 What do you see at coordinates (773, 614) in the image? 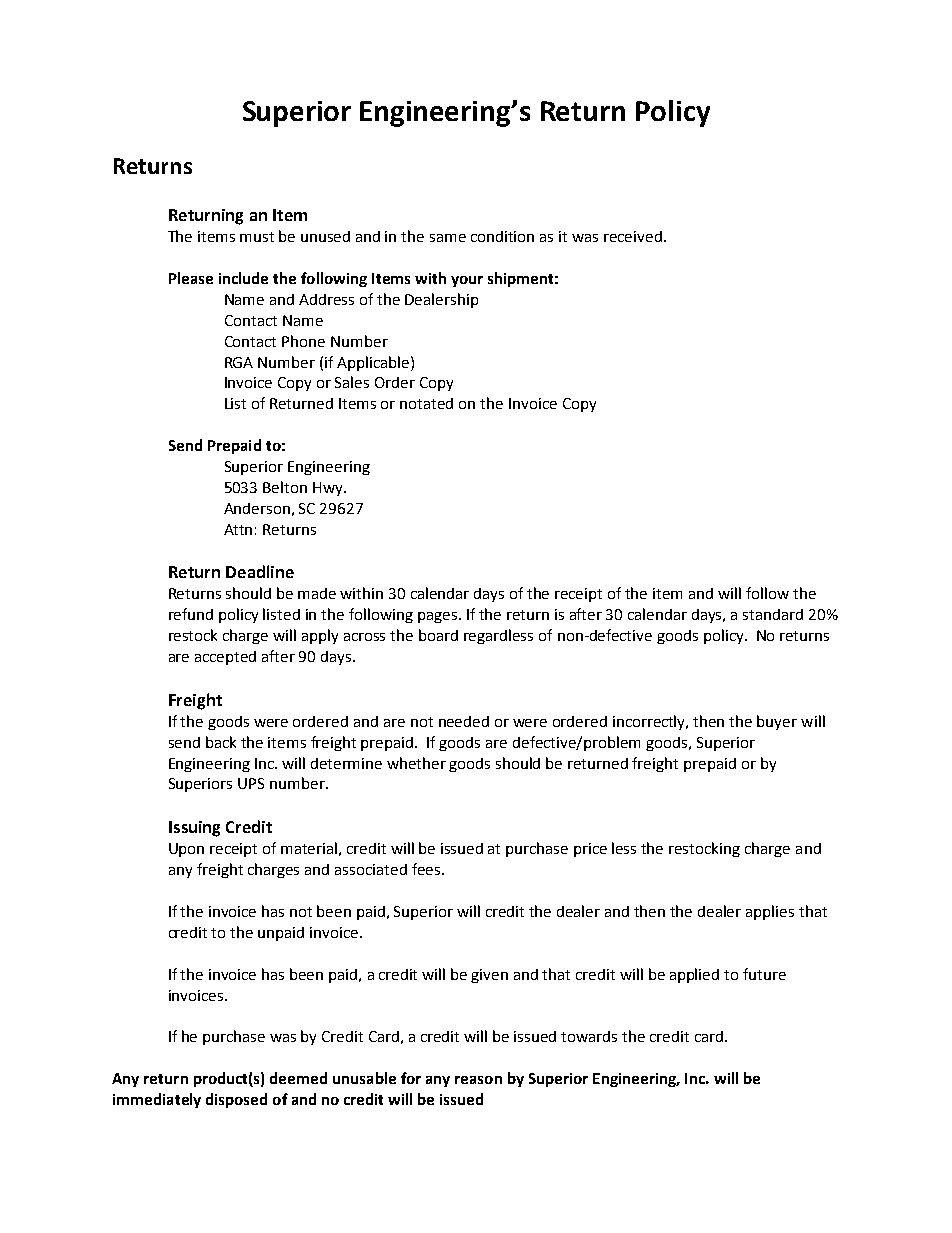
I see `standard` at bounding box center [773, 614].
